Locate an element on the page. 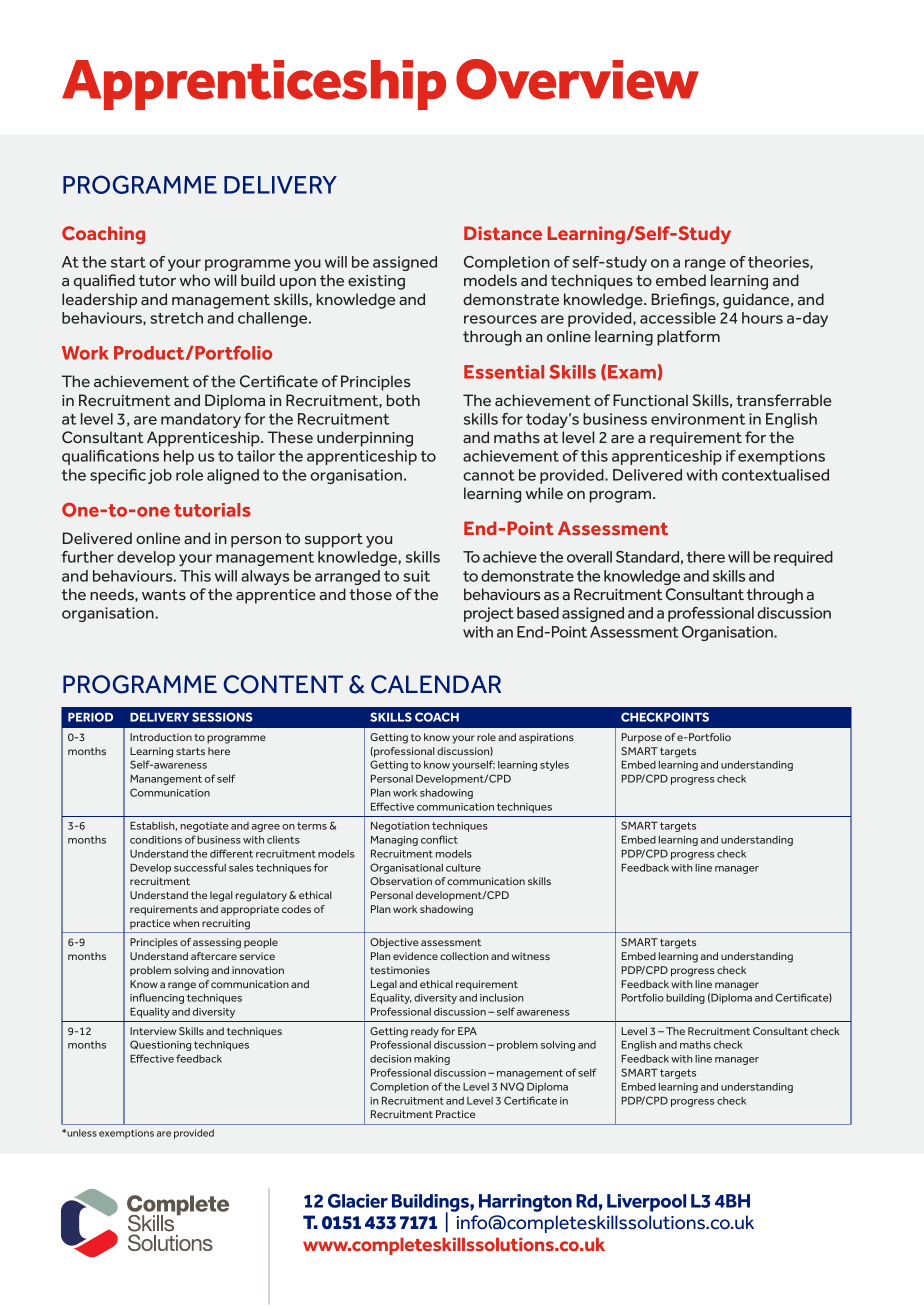 This page has height=1308, width=924. Questioning is located at coordinates (160, 1045).
